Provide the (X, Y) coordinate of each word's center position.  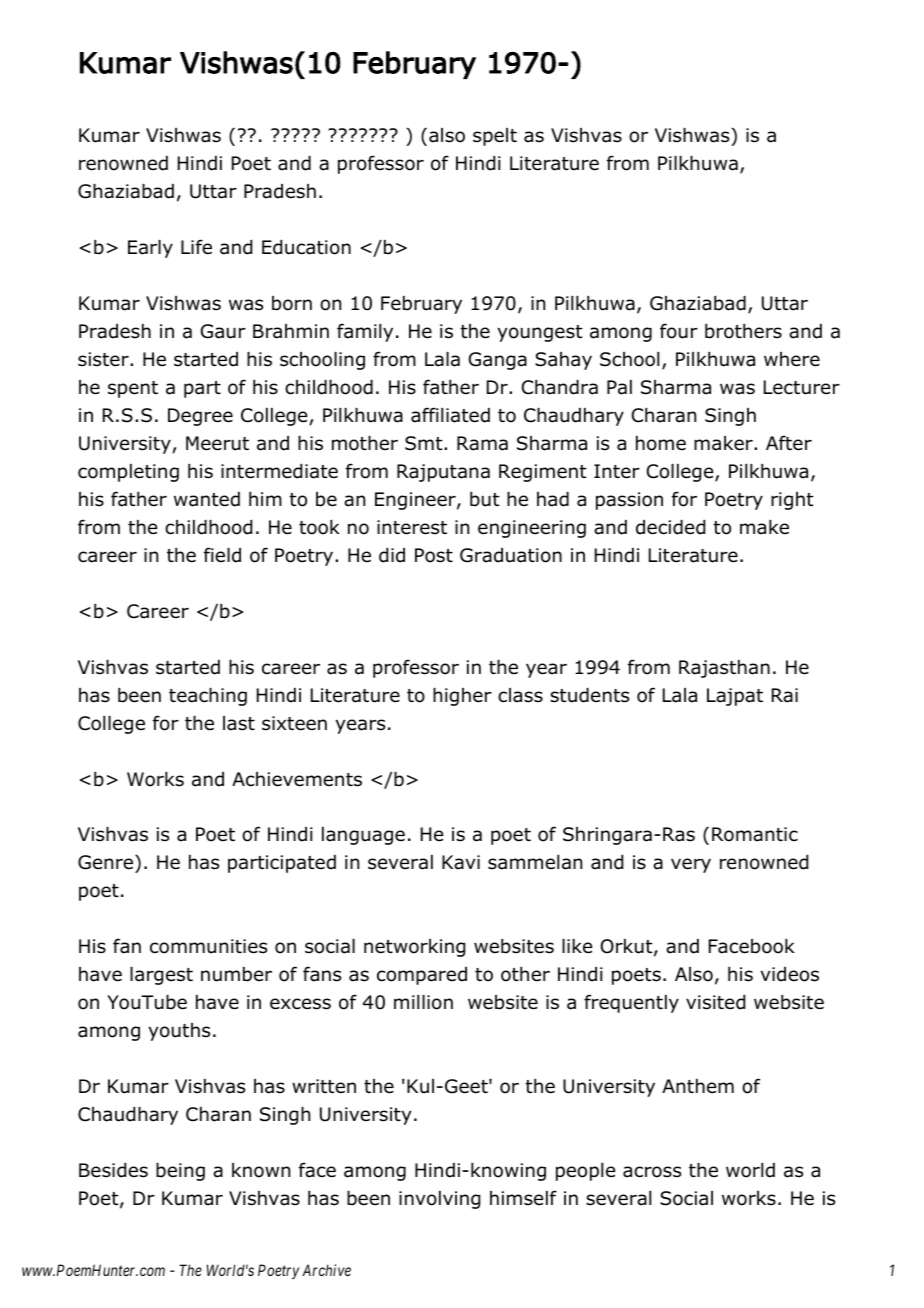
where (792, 359)
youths (179, 1032)
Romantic (755, 834)
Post (434, 555)
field (222, 555)
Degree (200, 417)
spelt (495, 137)
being (180, 1172)
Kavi (461, 862)
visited (715, 1002)
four (679, 331)
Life (196, 247)
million (423, 1002)
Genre (107, 864)
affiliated (450, 415)
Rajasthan (724, 669)
